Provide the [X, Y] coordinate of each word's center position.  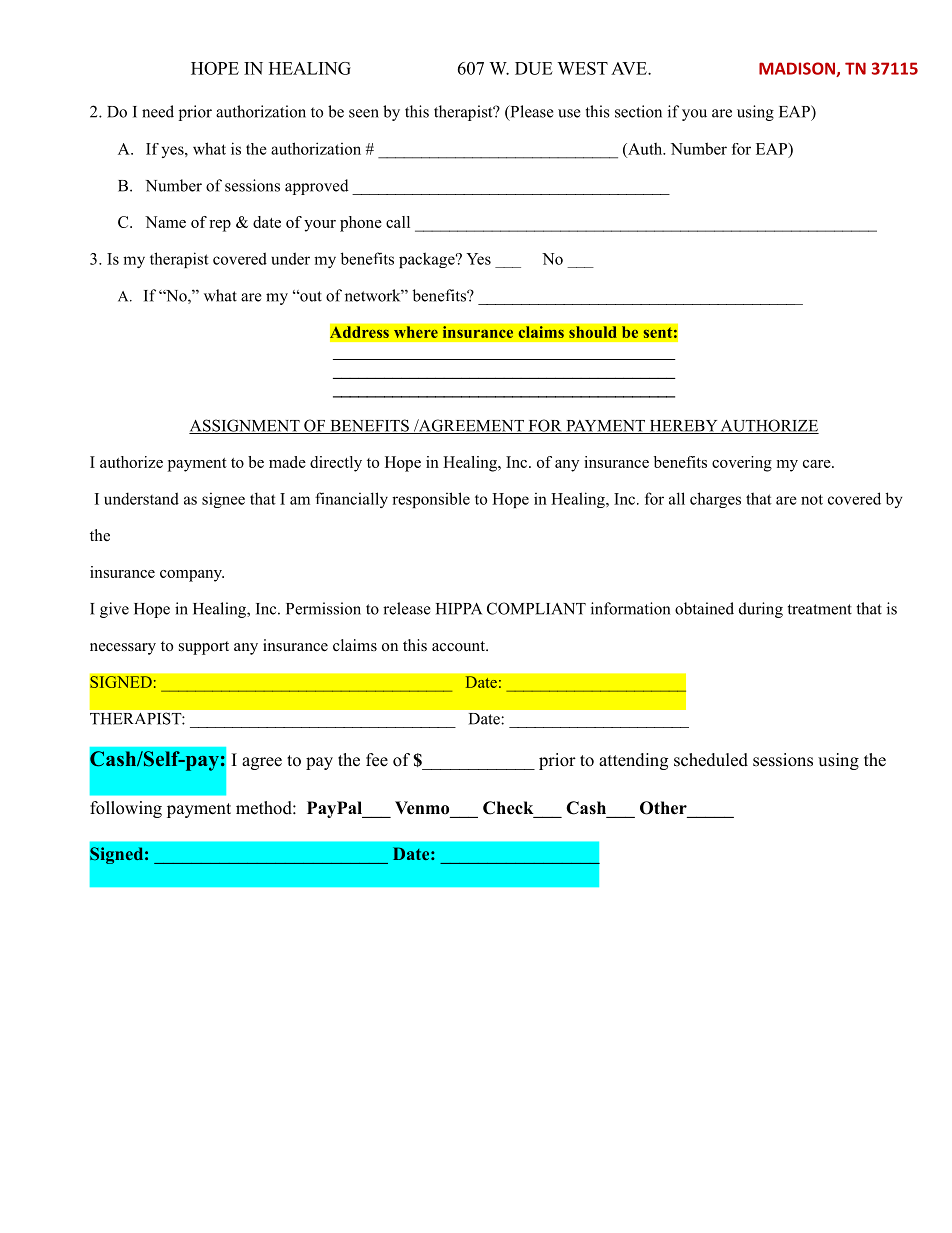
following [126, 809]
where [416, 332]
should [593, 332]
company [192, 576]
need [158, 111]
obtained [704, 608]
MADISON [798, 69]
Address [359, 332]
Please [531, 112]
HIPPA [459, 609]
